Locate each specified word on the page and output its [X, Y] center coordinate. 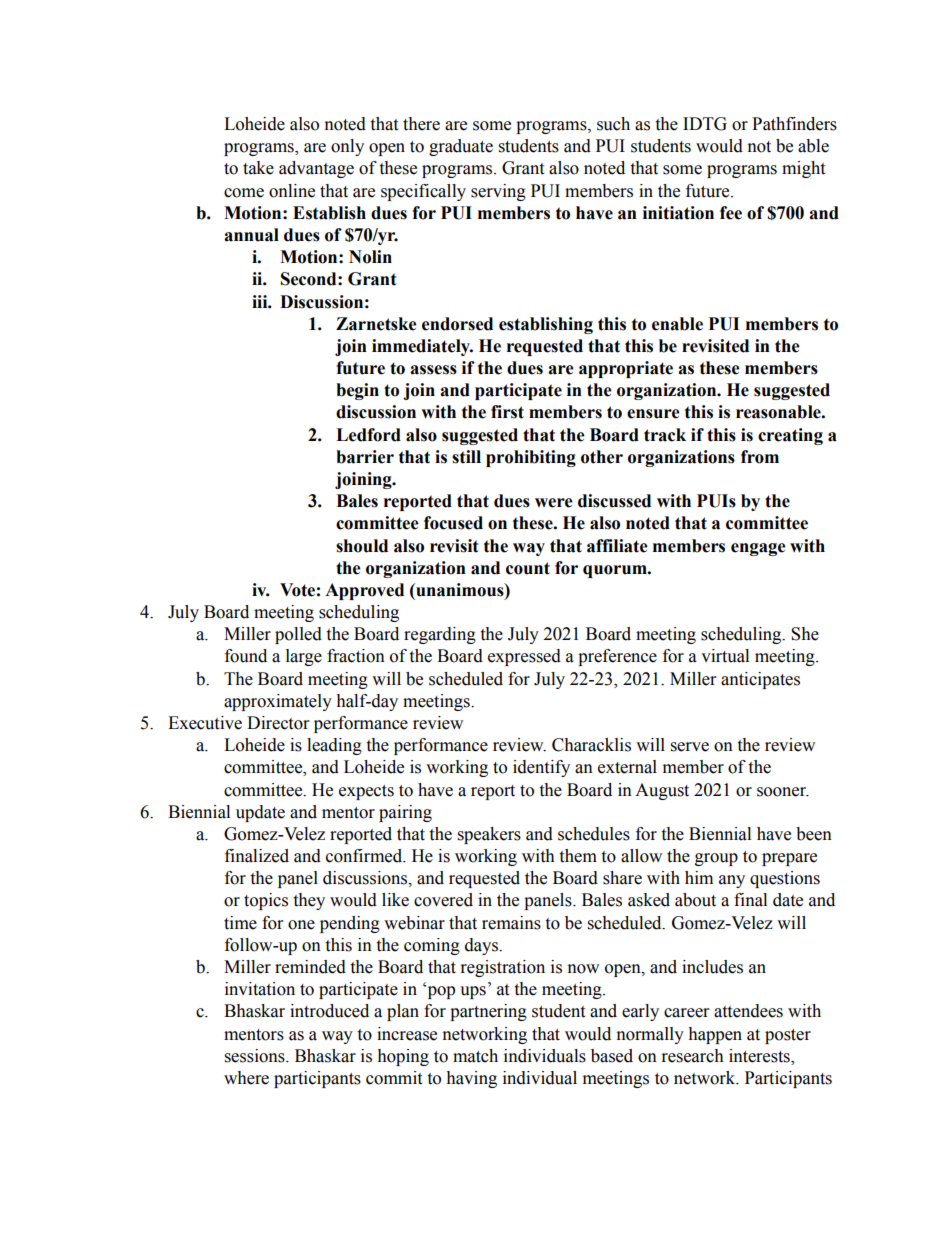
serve [690, 747]
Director [278, 723]
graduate [461, 147]
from [760, 457]
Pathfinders [794, 124]
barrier [365, 457]
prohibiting [531, 458]
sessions [256, 1056]
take [258, 168]
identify [541, 768]
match [475, 1056]
